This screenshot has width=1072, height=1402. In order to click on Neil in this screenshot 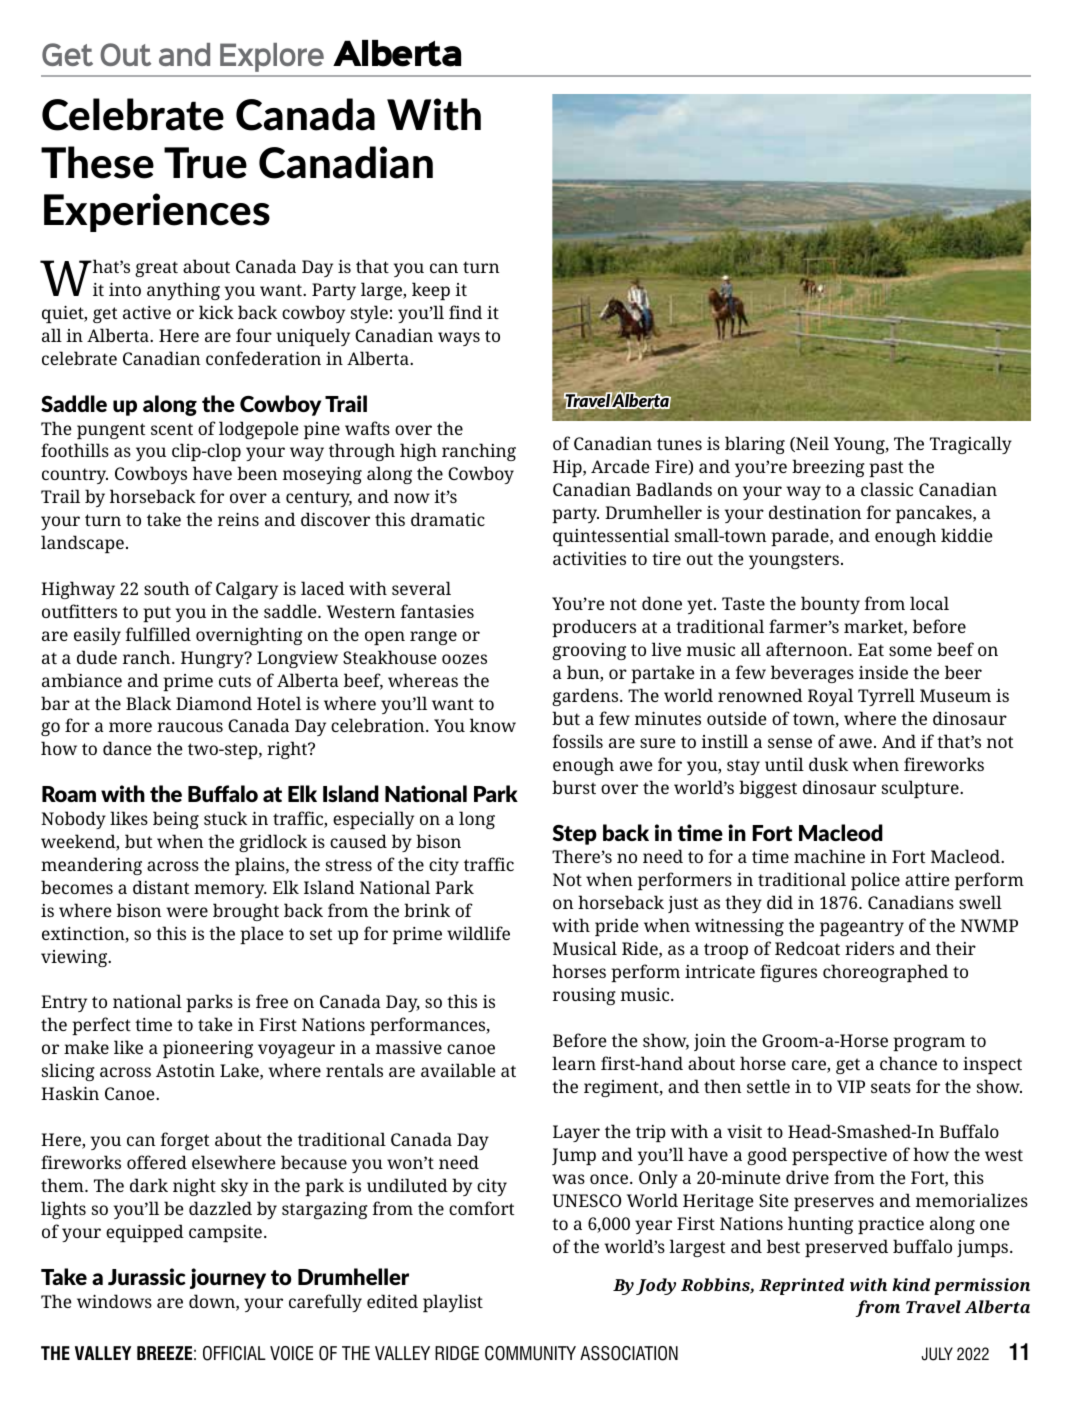, I will do `click(811, 444)`.
